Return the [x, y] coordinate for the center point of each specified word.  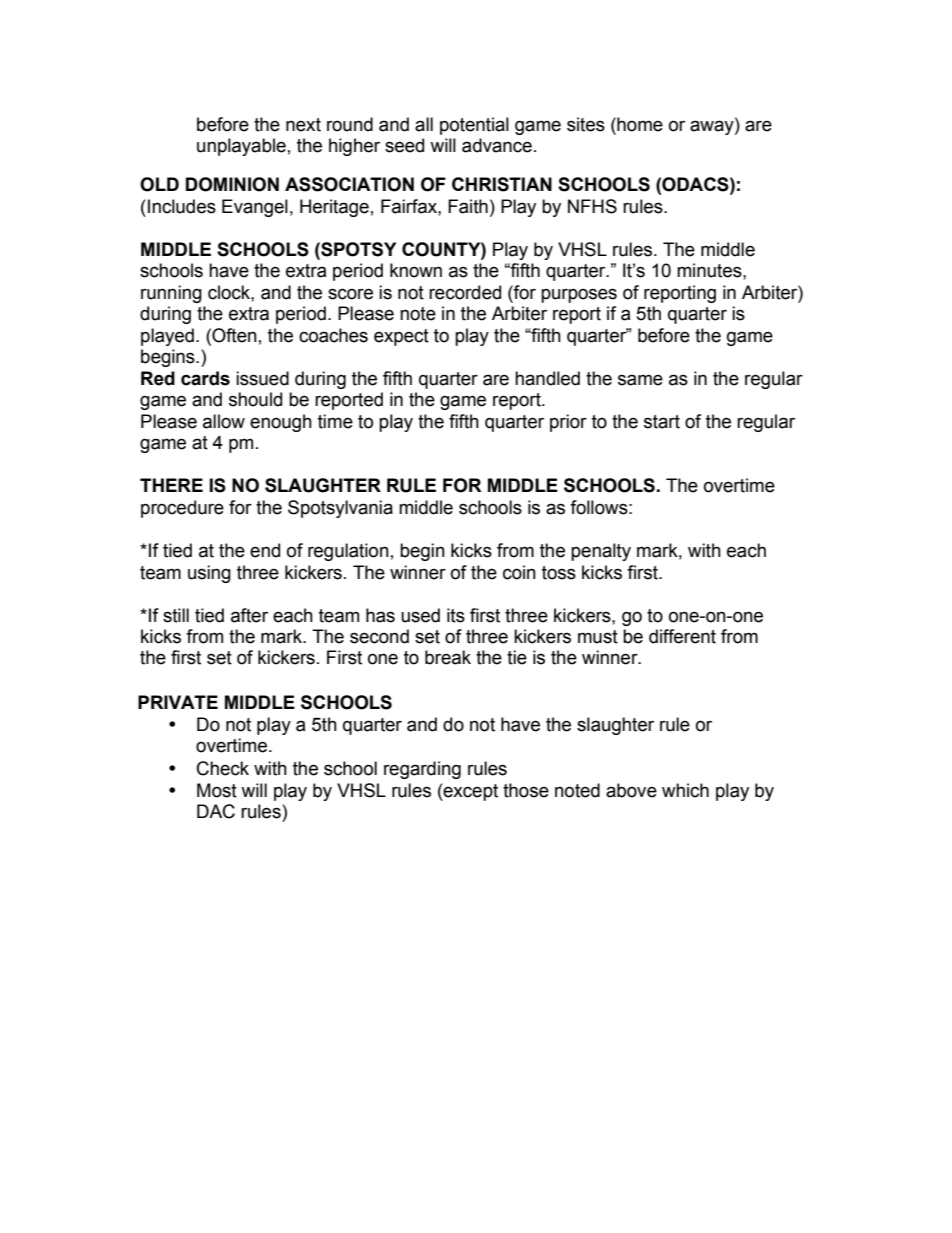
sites [586, 124]
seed [404, 145]
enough [281, 423]
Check [223, 768]
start [662, 422]
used [420, 615]
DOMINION [232, 184]
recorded [465, 292]
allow [224, 421]
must [598, 637]
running [171, 294]
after [249, 615]
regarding [422, 770]
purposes [579, 295]
